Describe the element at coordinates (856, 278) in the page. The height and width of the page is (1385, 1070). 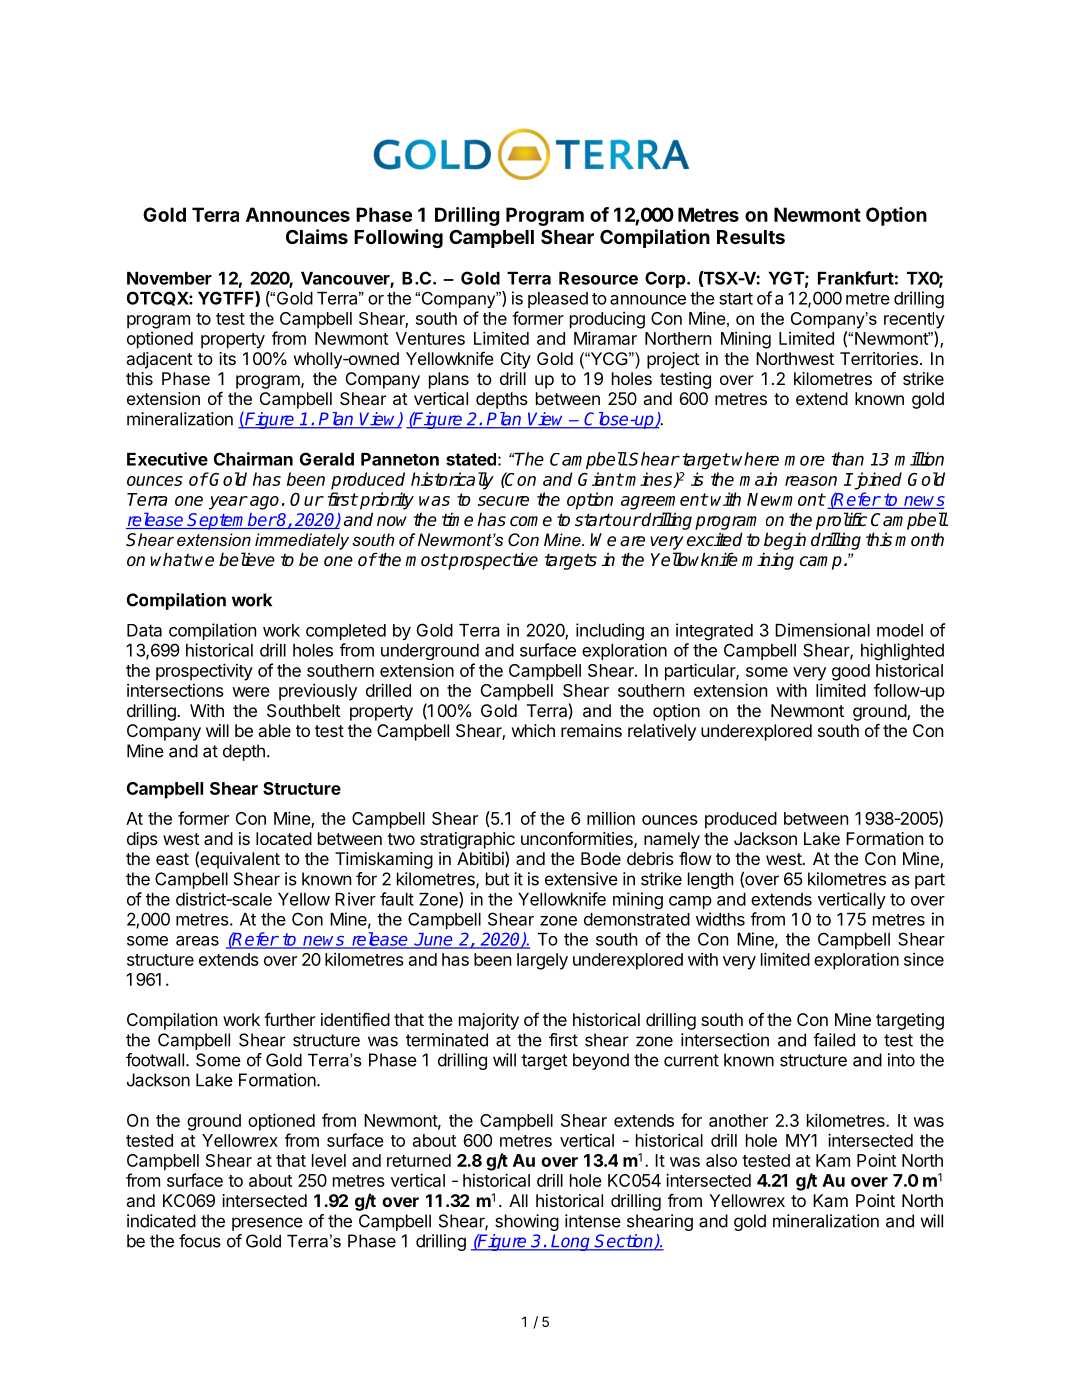
I see `Frankfurt` at that location.
